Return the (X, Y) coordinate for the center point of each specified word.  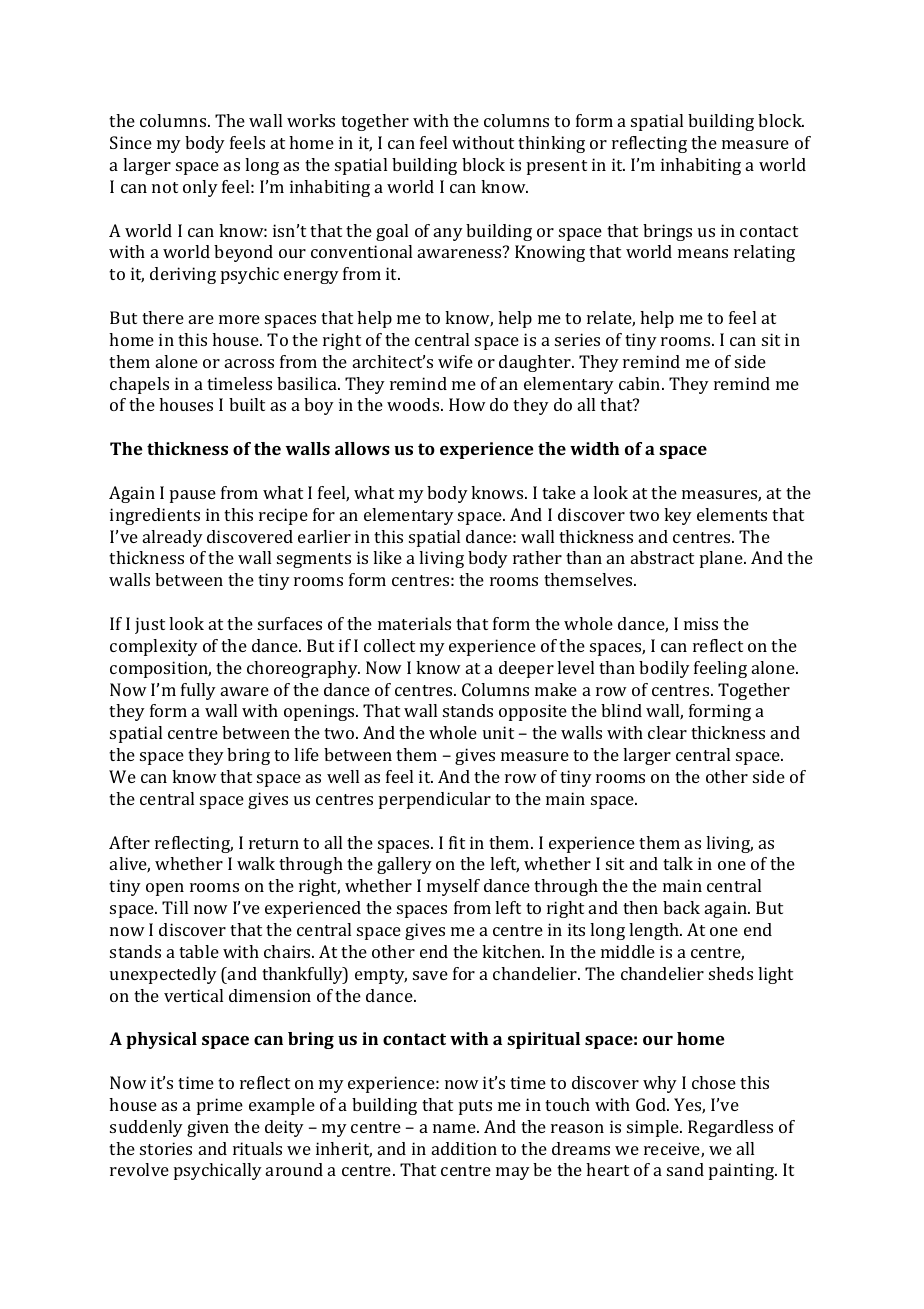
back (681, 907)
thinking (551, 144)
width (595, 448)
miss (701, 623)
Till (175, 907)
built (247, 404)
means (703, 253)
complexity (154, 647)
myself (453, 887)
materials (414, 623)
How (467, 404)
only (200, 188)
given (208, 1128)
